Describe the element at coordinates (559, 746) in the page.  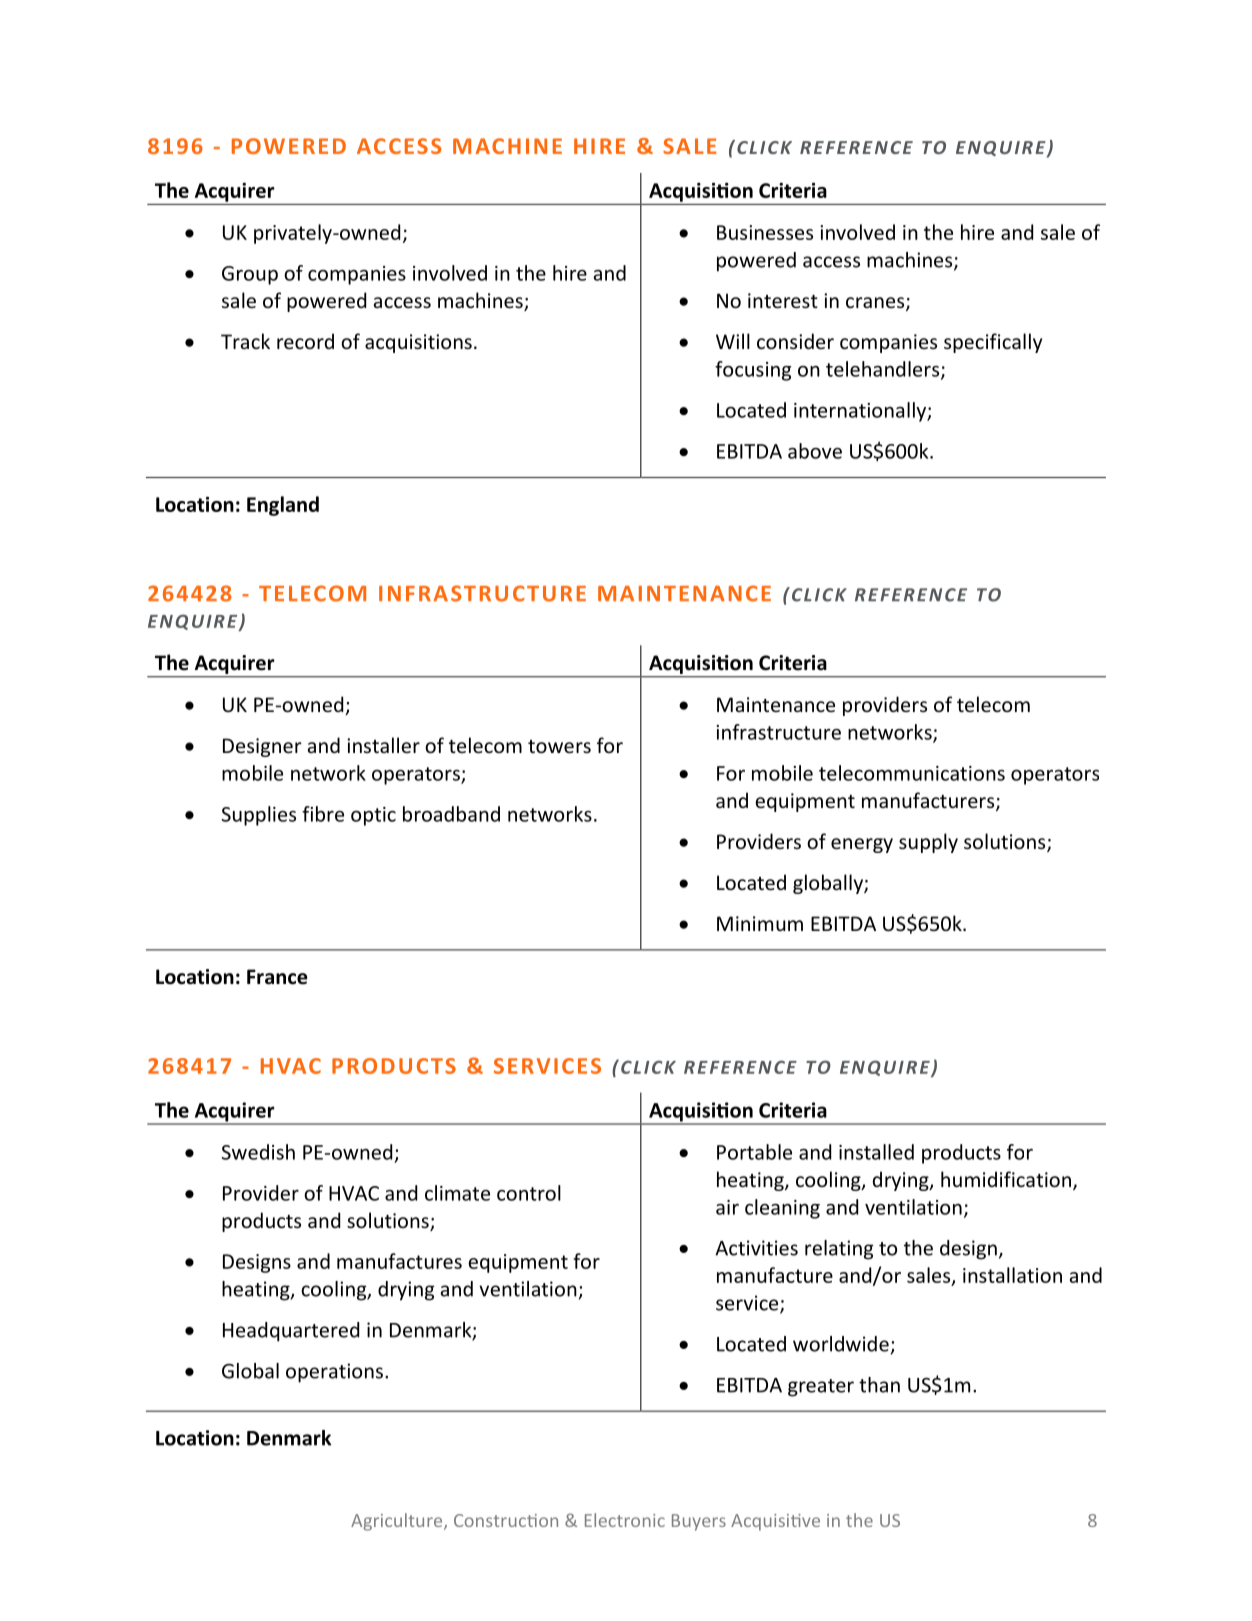
I see `towers` at that location.
